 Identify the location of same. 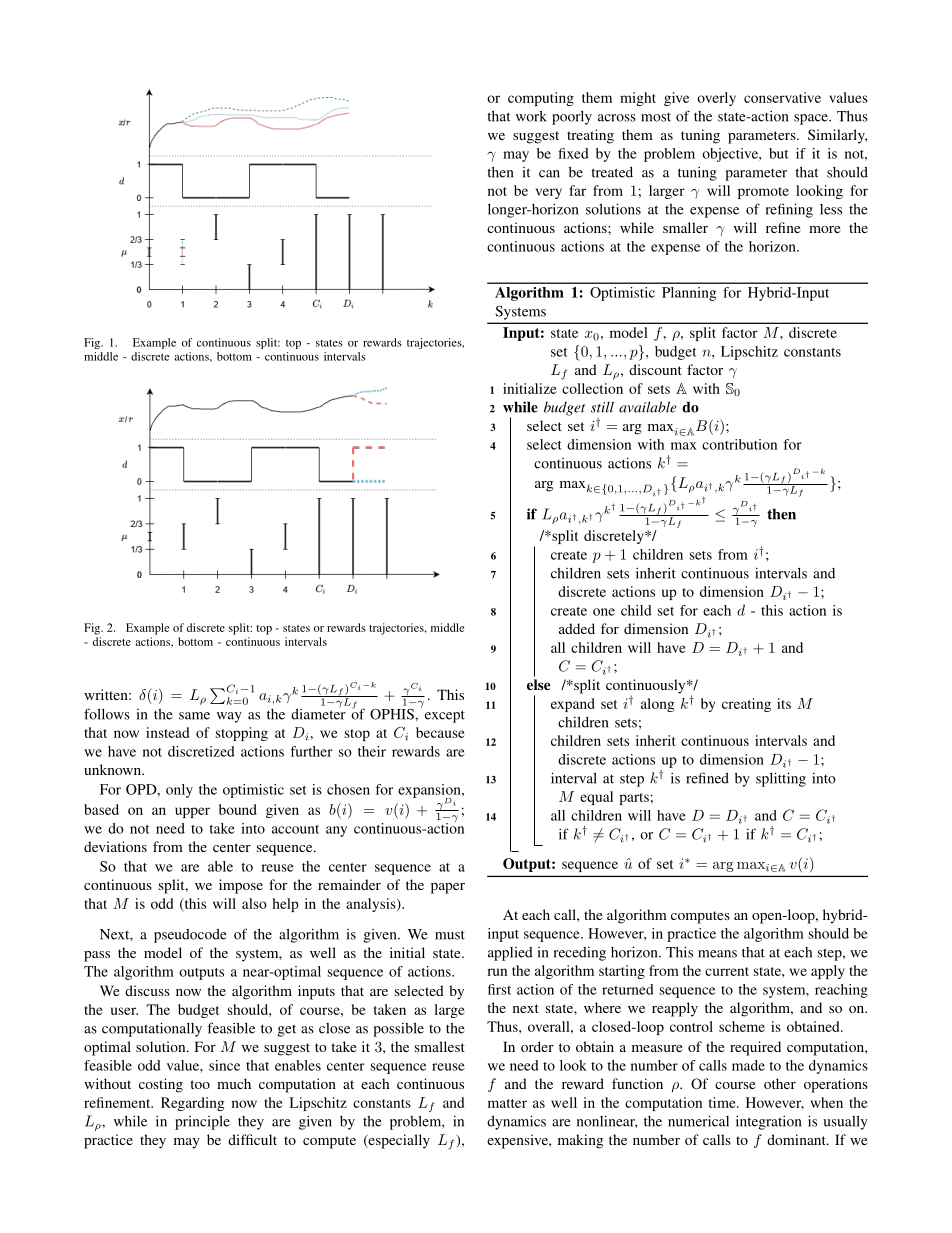
(194, 716).
